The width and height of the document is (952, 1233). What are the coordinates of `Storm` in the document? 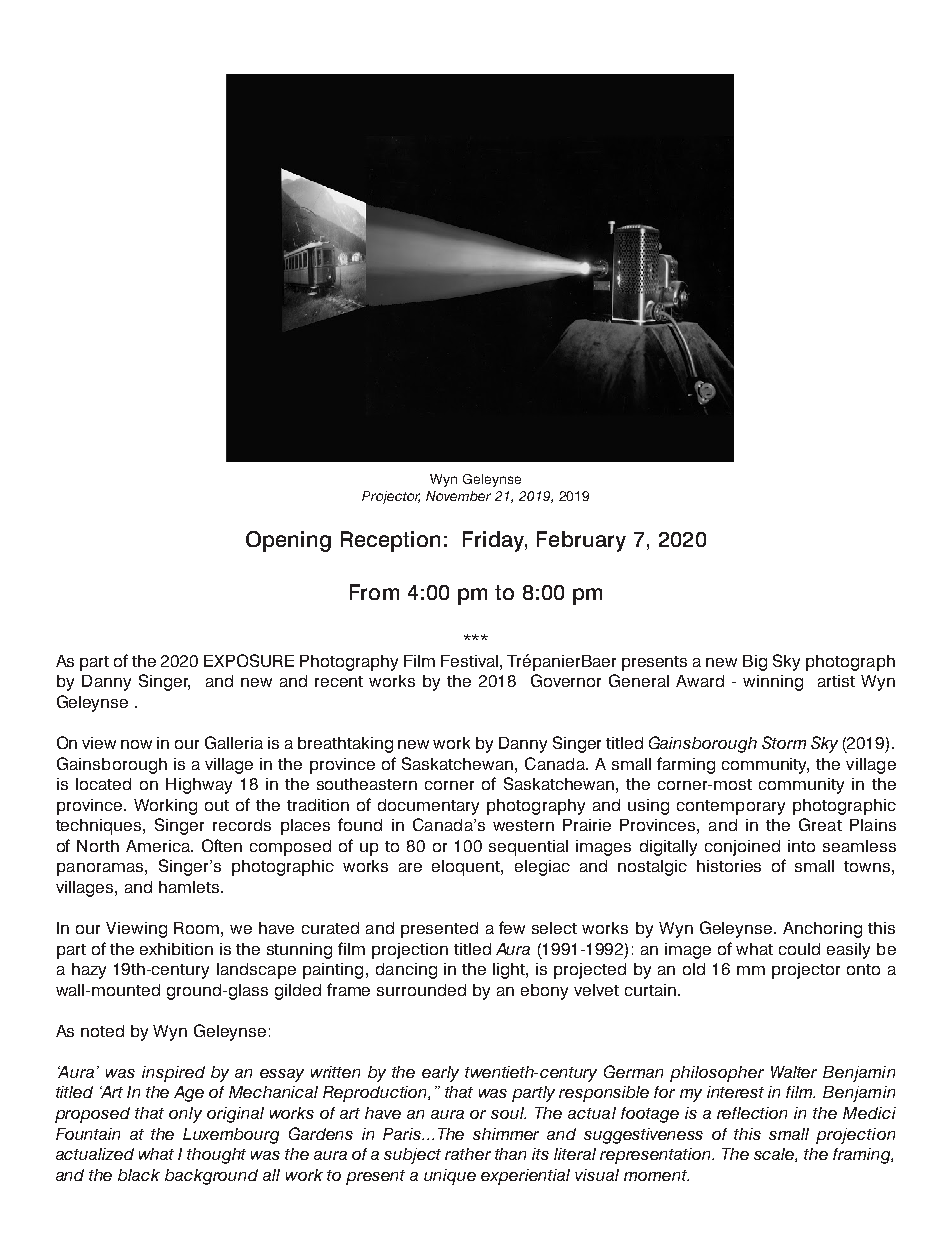 It's located at (784, 742).
